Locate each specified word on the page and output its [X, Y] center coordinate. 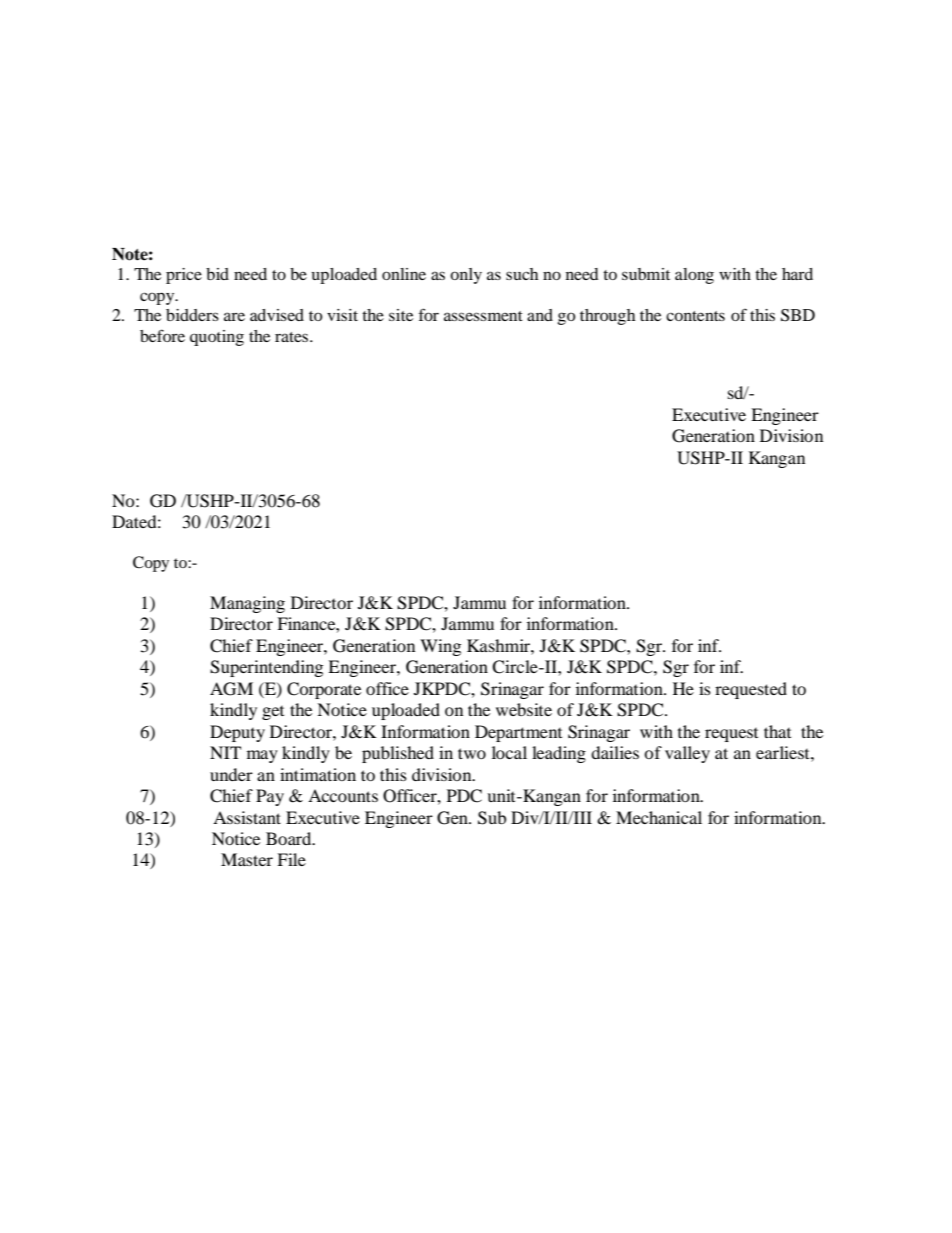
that [777, 731]
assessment [483, 316]
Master [247, 859]
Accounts [343, 795]
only [466, 276]
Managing [247, 604]
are [234, 316]
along [694, 276]
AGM [231, 689]
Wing [440, 647]
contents [695, 316]
